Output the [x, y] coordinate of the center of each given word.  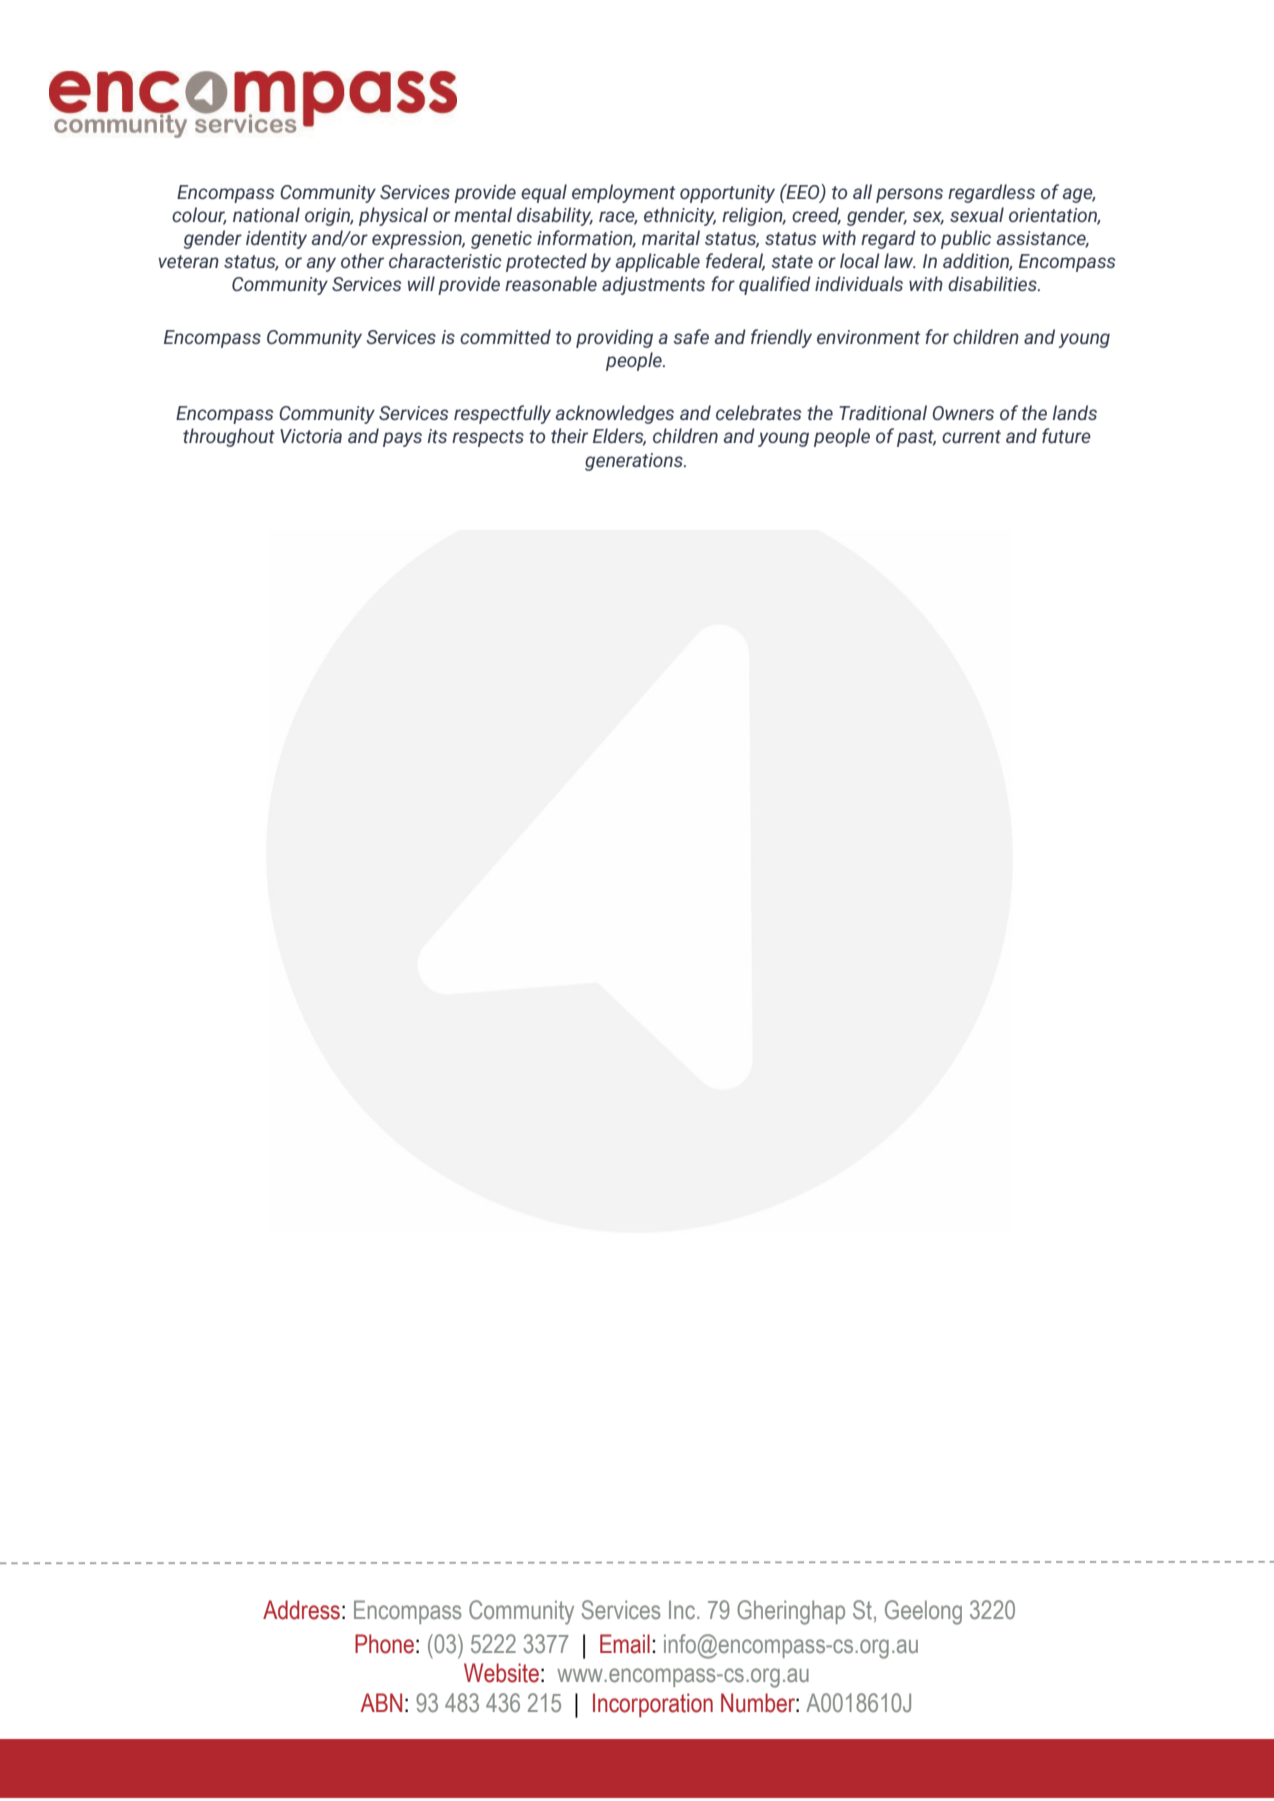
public [966, 239]
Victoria [311, 436]
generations [635, 462]
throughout [229, 437]
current [971, 436]
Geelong [923, 1612]
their [569, 435]
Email [625, 1644]
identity [276, 239]
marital [671, 237]
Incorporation [653, 1705]
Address [301, 1610]
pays [402, 439]
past [916, 438]
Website [501, 1673]
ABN [381, 1702]
